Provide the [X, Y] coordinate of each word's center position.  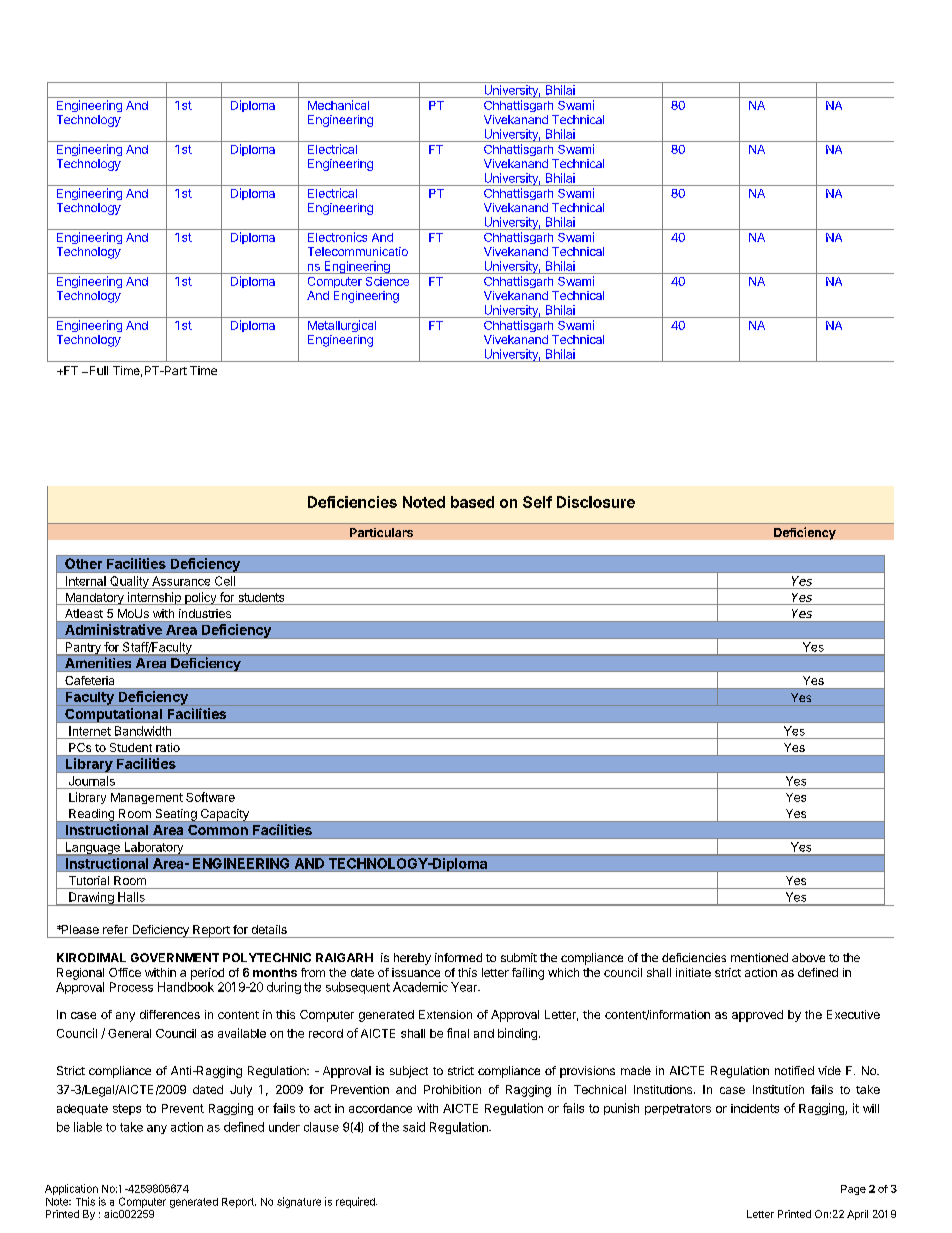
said [414, 1127]
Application [71, 1189]
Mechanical [338, 105]
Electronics [337, 237]
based [472, 502]
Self [537, 502]
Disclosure [596, 502]
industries [205, 613]
